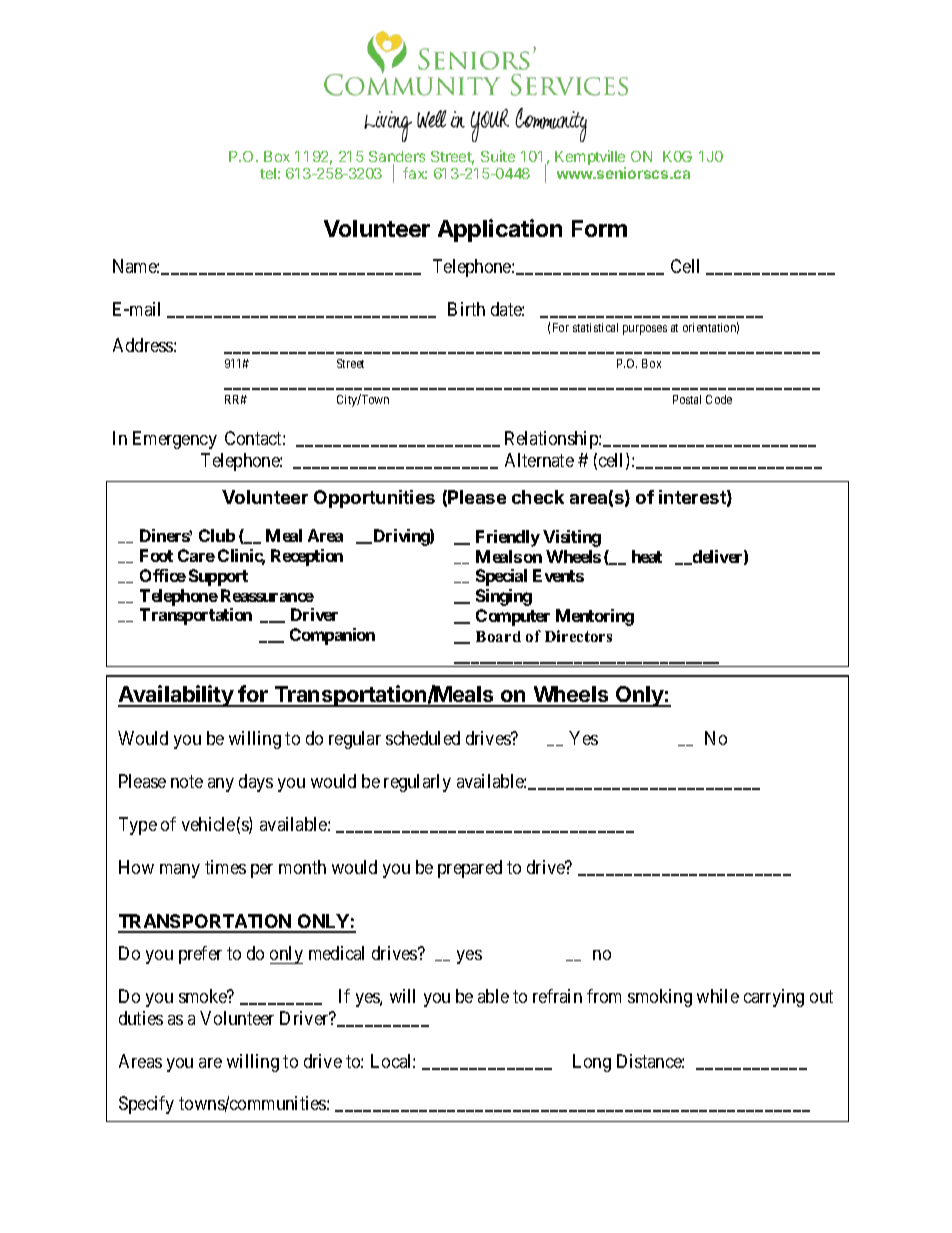  What do you see at coordinates (538, 497) in the screenshot?
I see `check` at bounding box center [538, 497].
